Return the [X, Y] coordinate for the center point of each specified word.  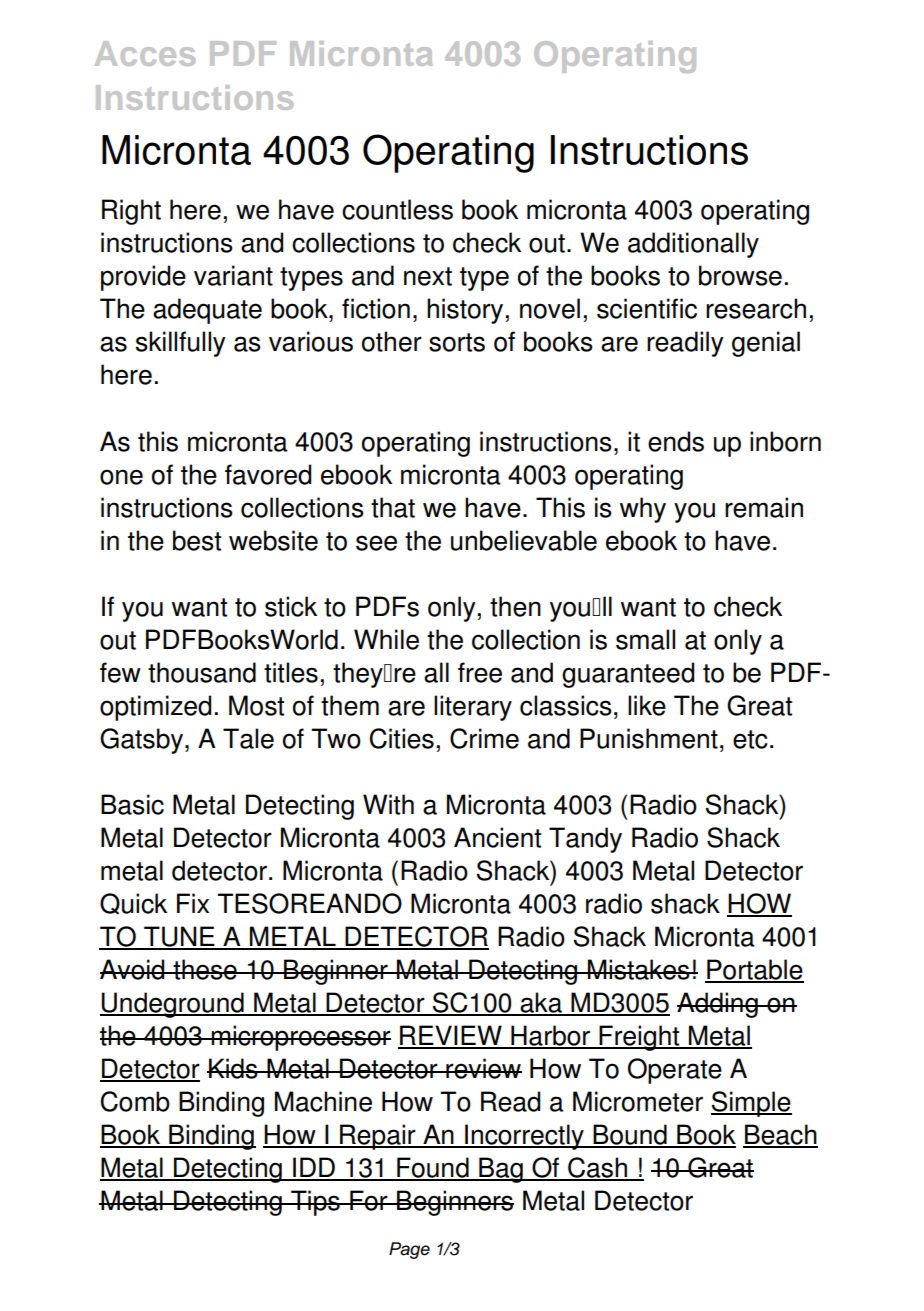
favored [268, 474]
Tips [315, 1203]
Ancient [497, 837]
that [393, 507]
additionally [693, 245]
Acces [145, 53]
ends [676, 441]
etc [750, 739]
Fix [193, 903]
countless [397, 209]
